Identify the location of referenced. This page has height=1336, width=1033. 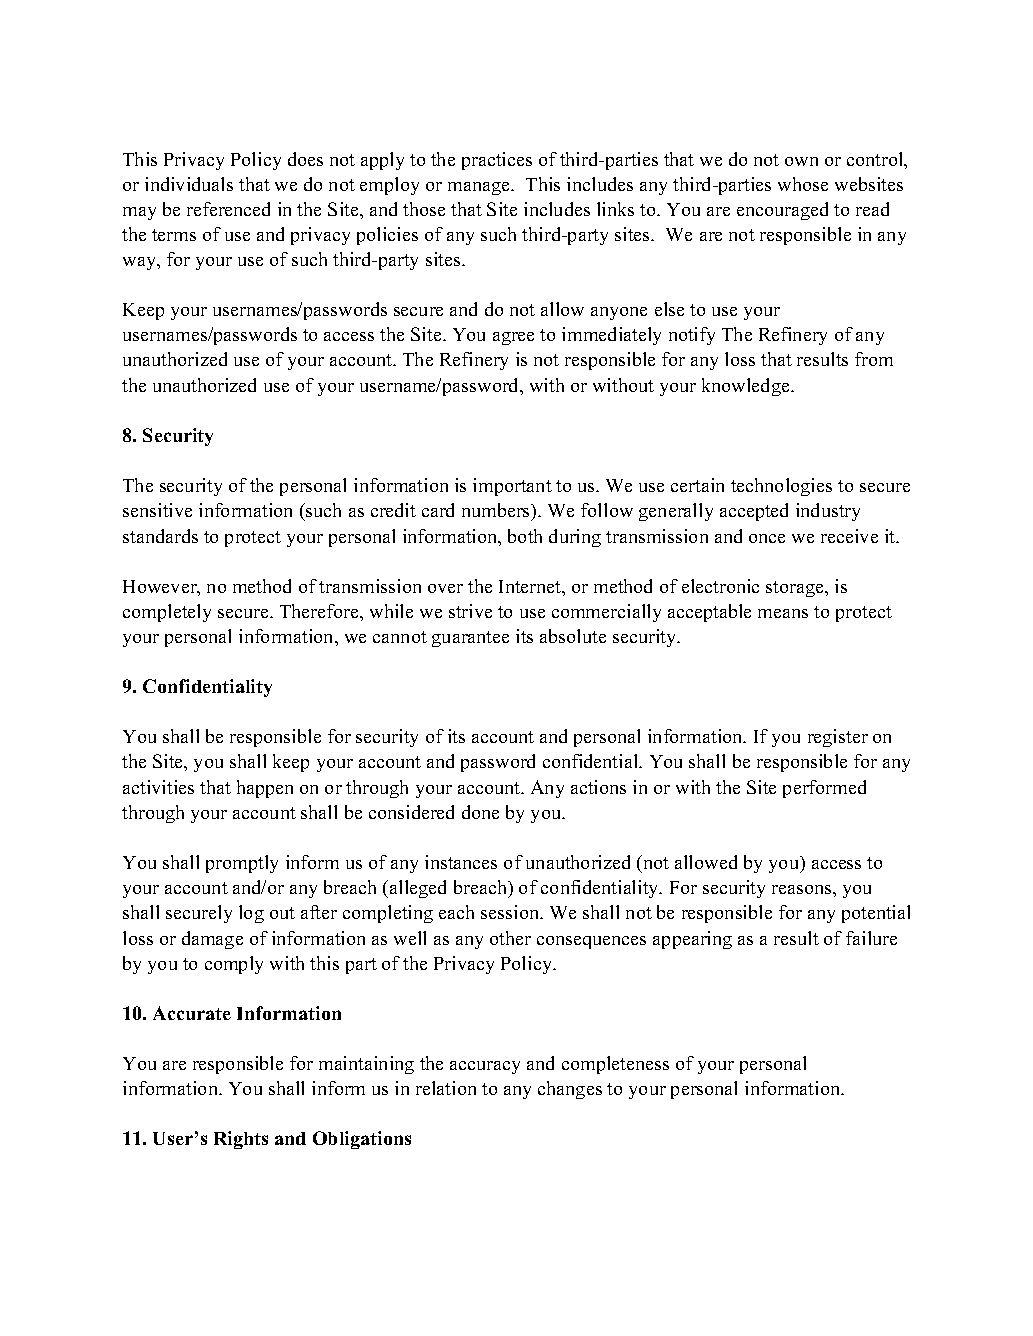
(228, 209).
